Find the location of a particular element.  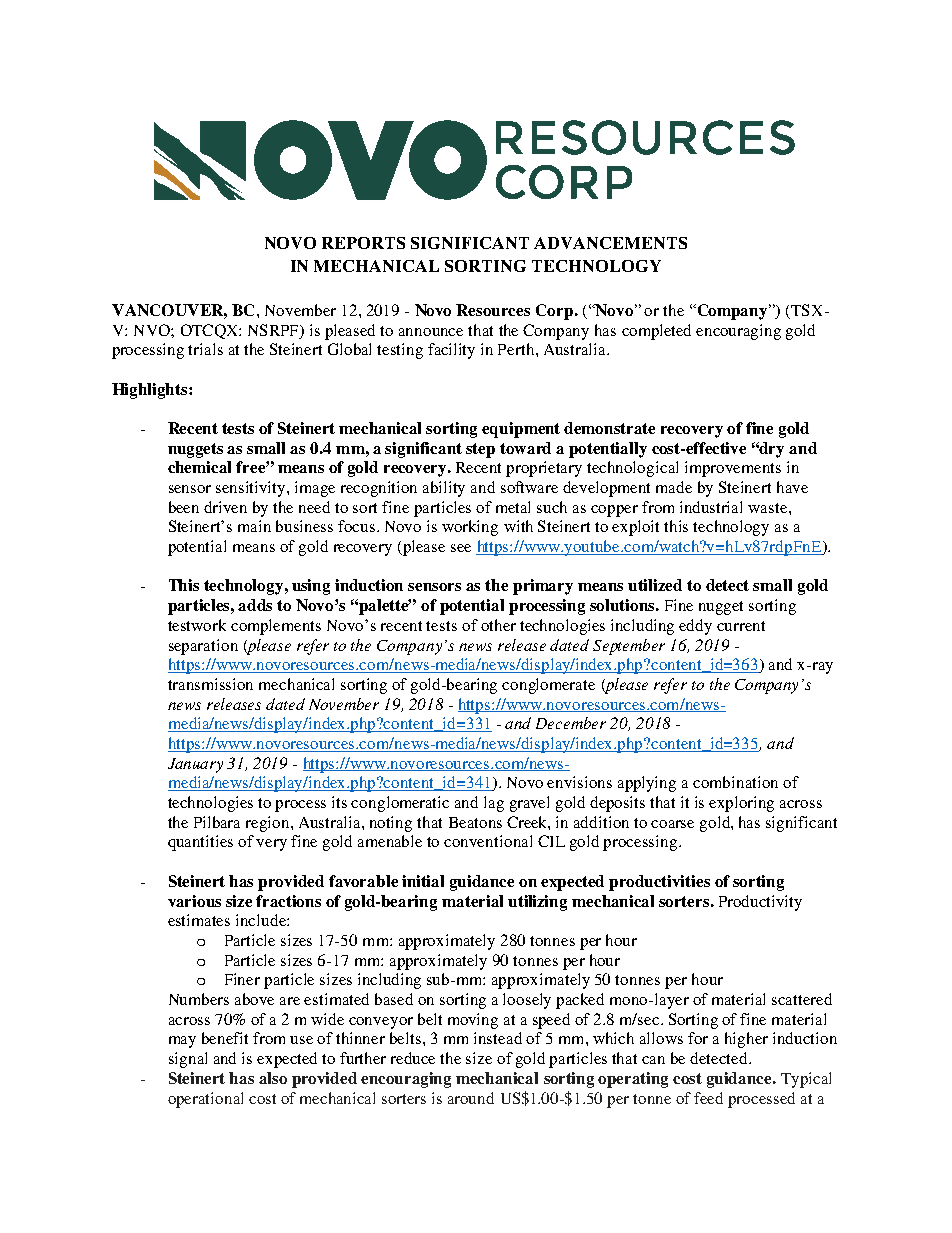

Corp is located at coordinates (556, 312).
